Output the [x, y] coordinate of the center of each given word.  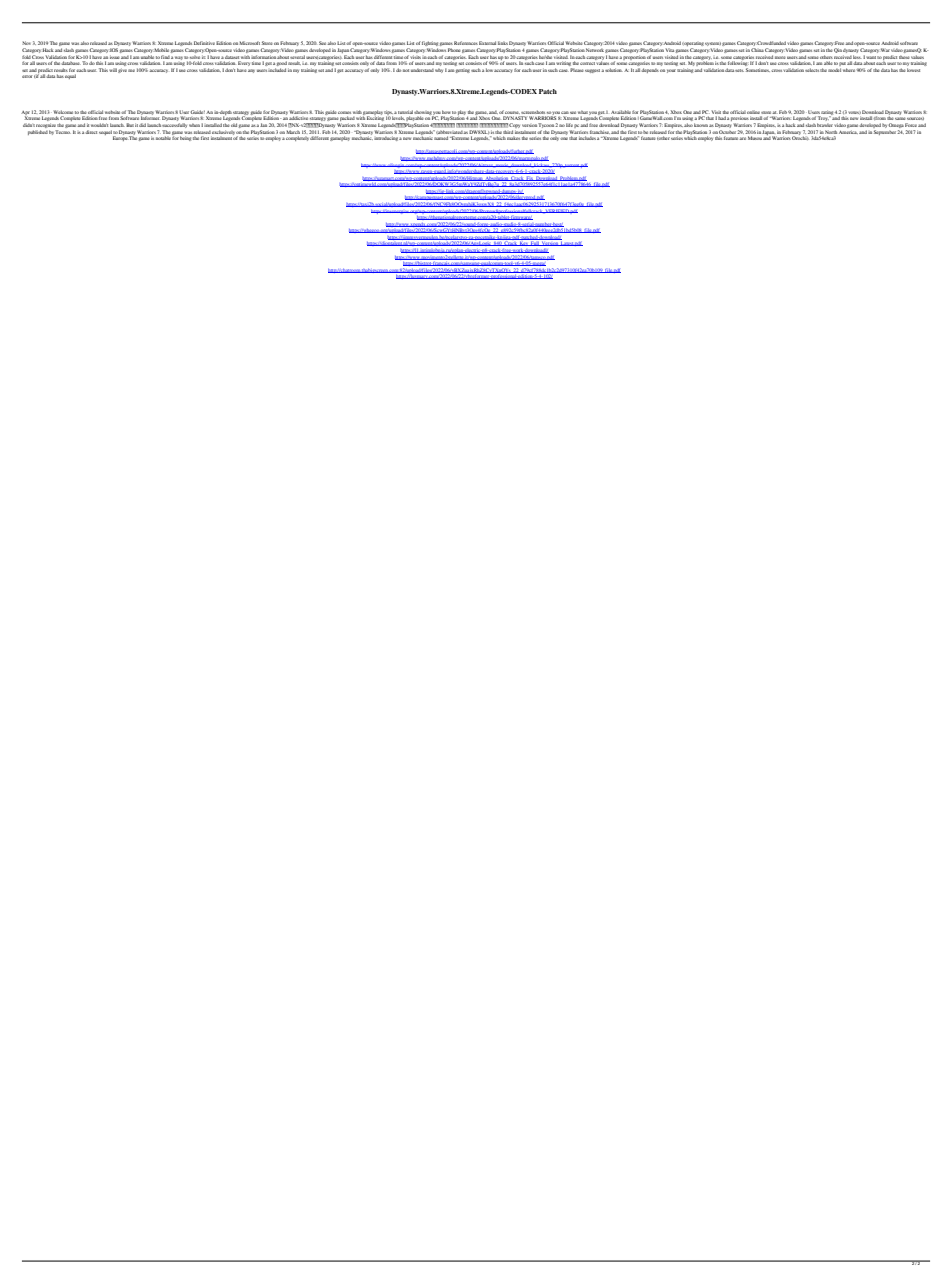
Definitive [204, 43]
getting [463, 71]
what [583, 112]
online [753, 112]
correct [587, 63]
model [834, 70]
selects [812, 70]
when [194, 125]
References [466, 43]
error [27, 76]
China [757, 50]
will [113, 70]
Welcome [63, 112]
